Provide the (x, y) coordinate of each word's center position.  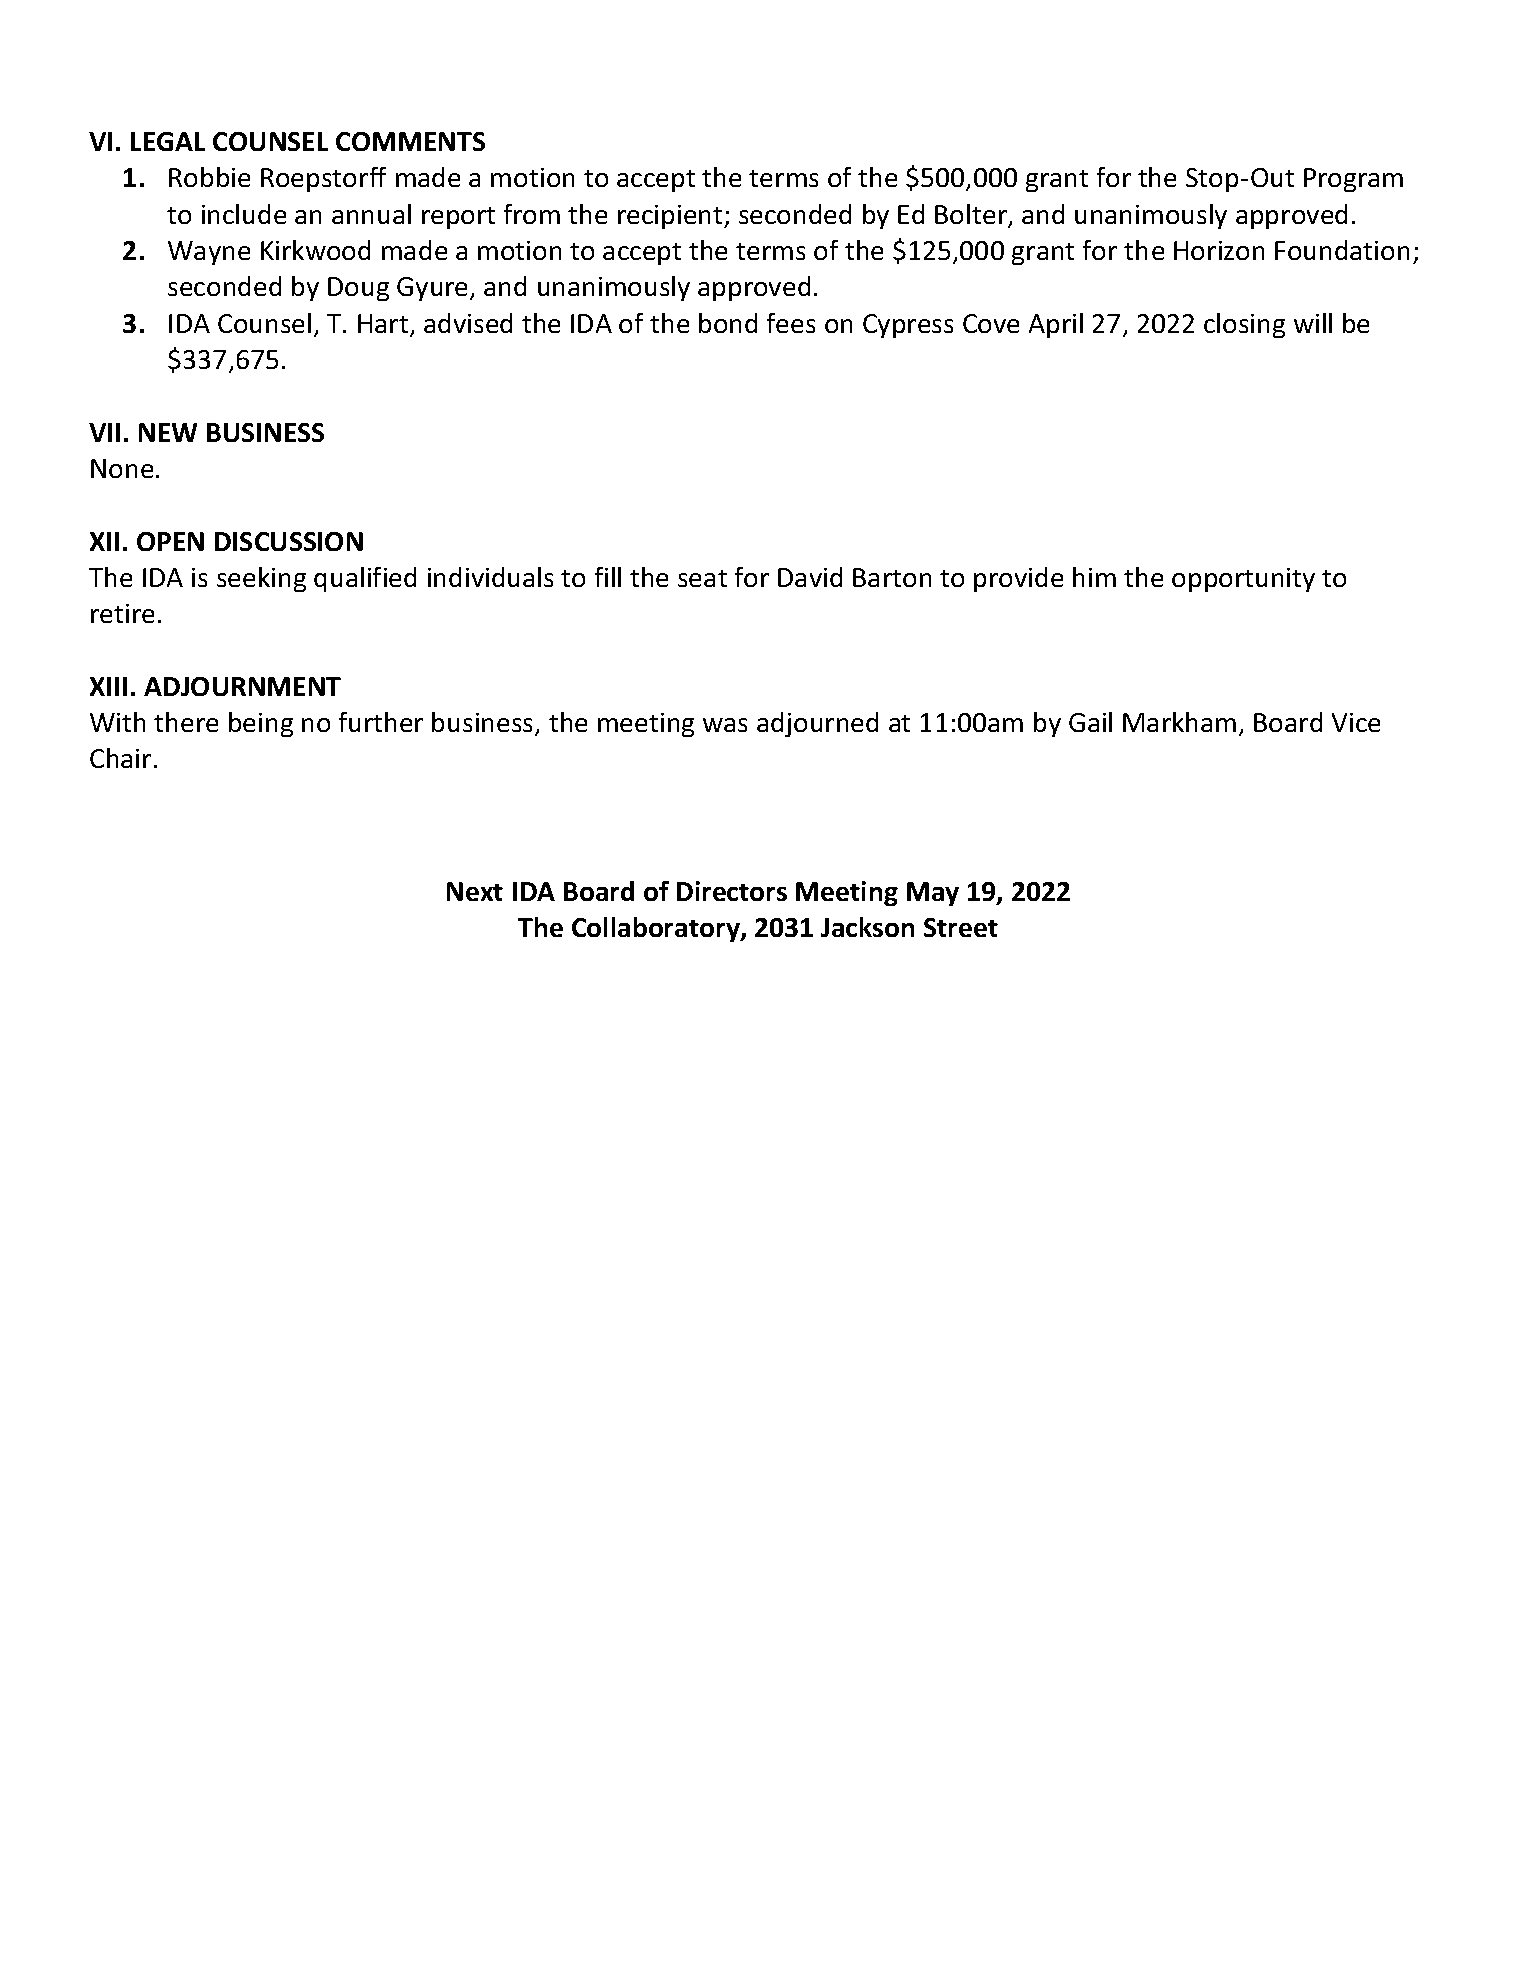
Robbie (209, 177)
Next (475, 891)
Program (1353, 180)
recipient (671, 217)
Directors (732, 891)
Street (961, 927)
